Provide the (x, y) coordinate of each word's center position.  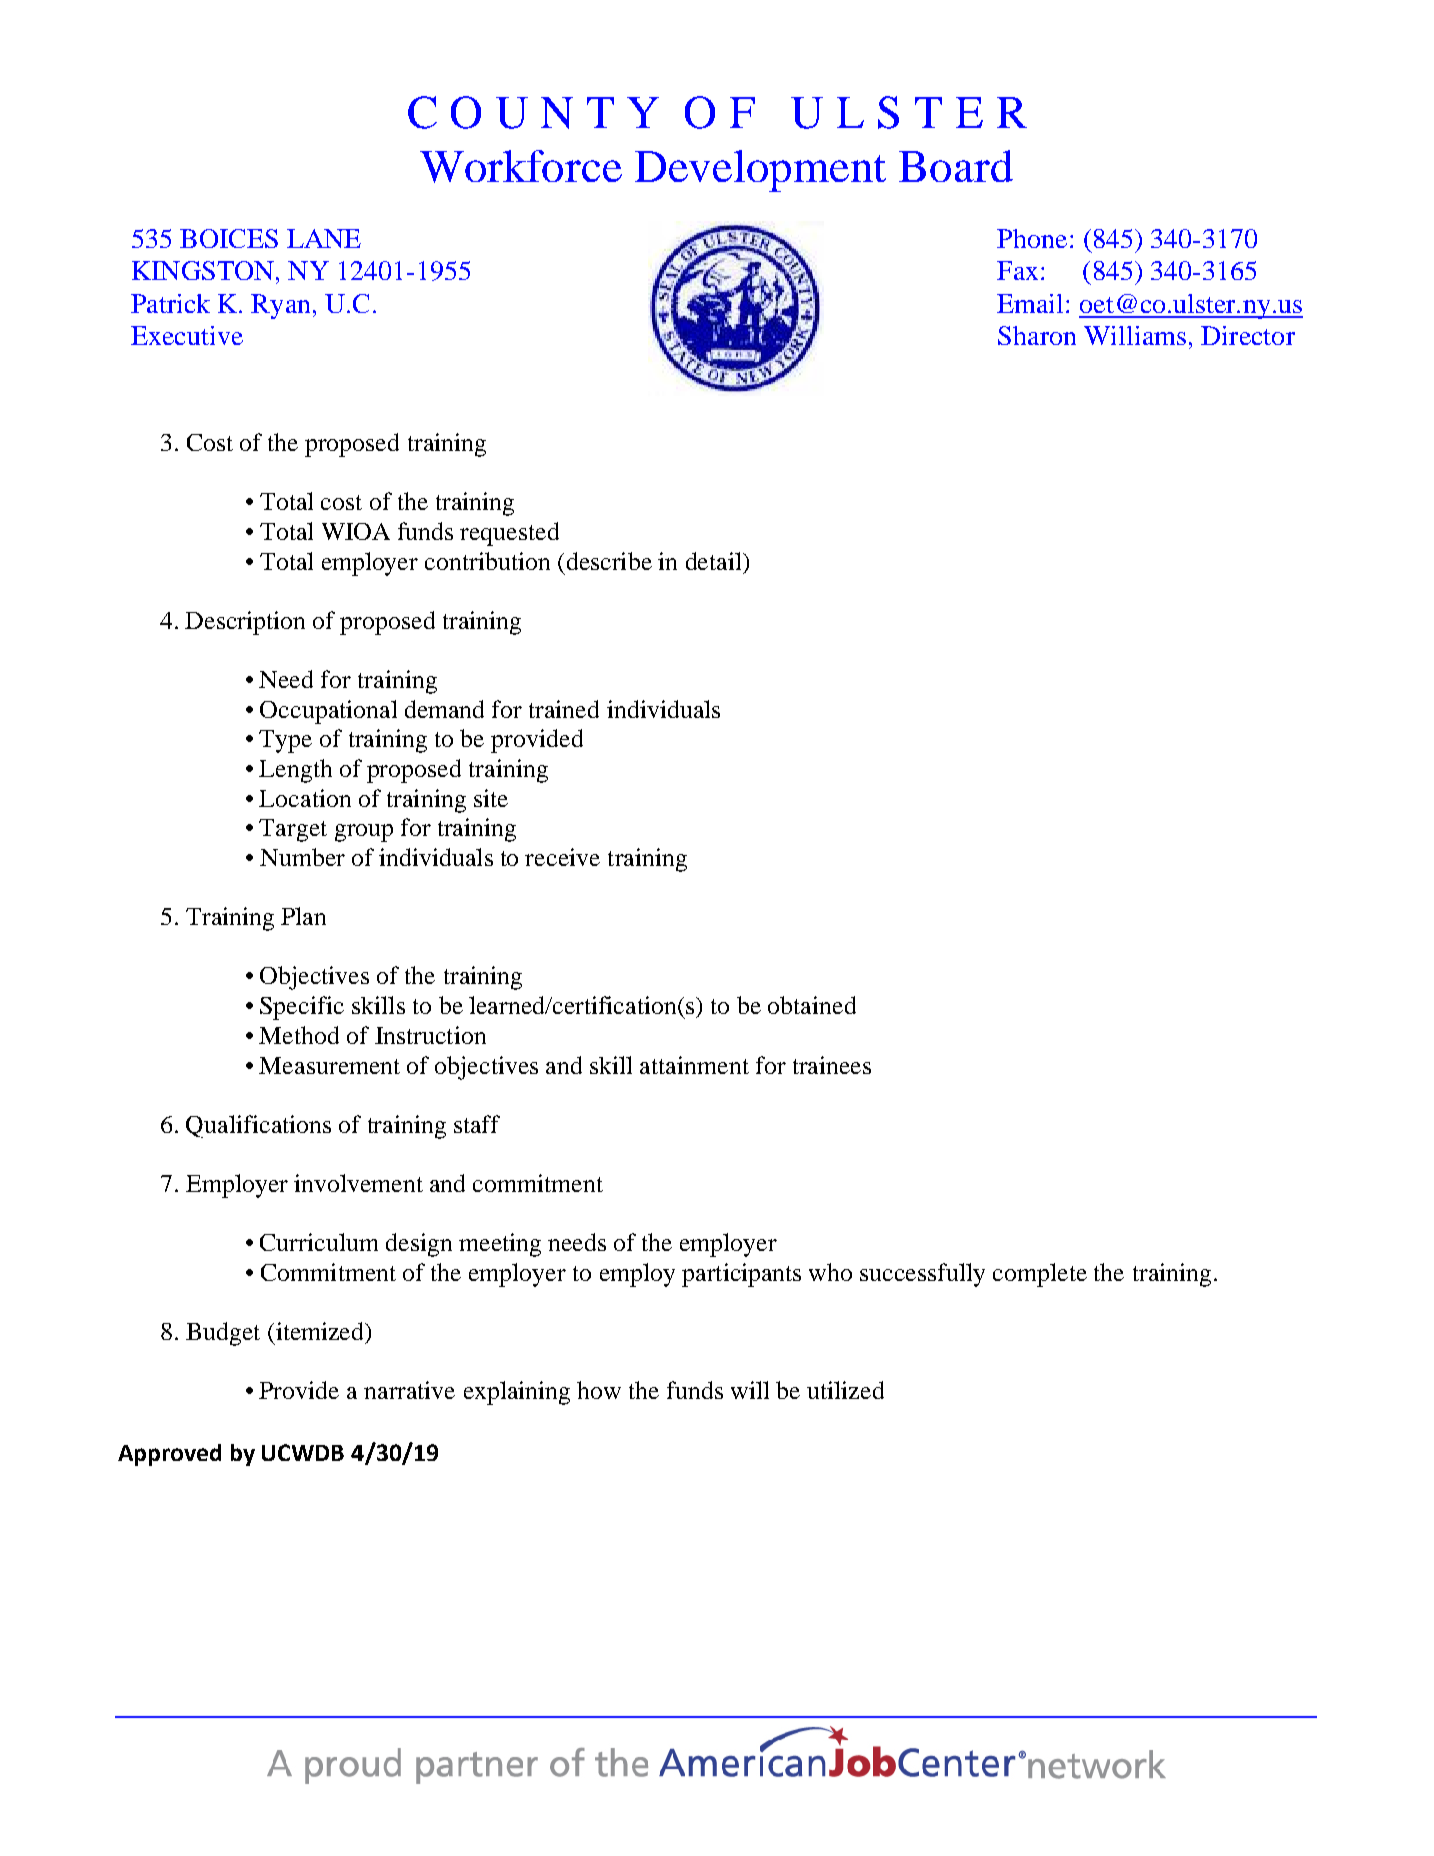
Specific (302, 1008)
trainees (832, 1065)
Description (245, 623)
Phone (1032, 238)
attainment (694, 1065)
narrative (409, 1390)
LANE (324, 238)
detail (715, 561)
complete (1040, 1275)
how (599, 1390)
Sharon (1037, 335)
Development (760, 171)
